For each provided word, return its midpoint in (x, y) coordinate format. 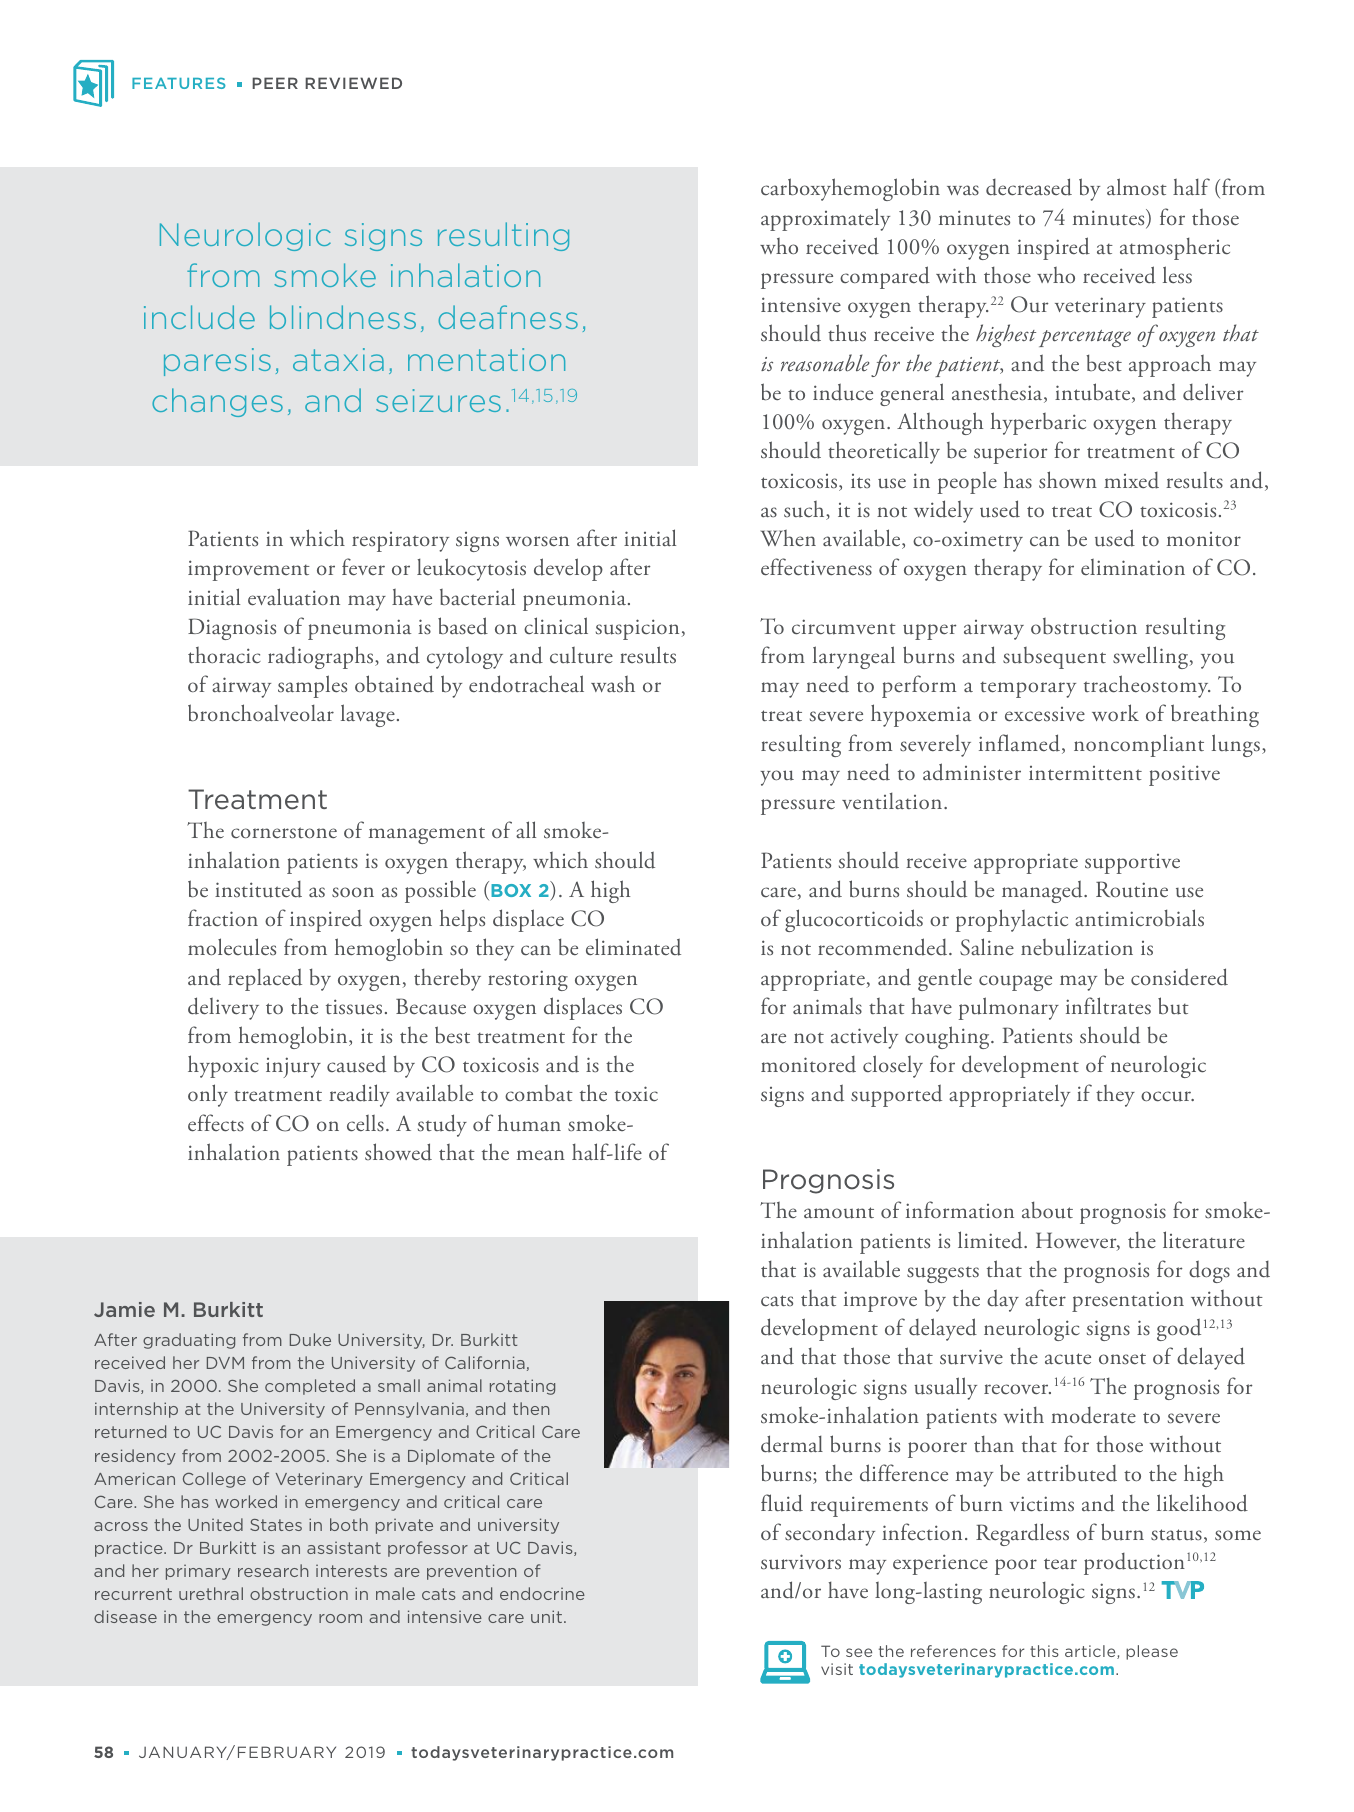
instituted (258, 889)
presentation (1128, 1301)
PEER (275, 83)
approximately (825, 219)
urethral (211, 1593)
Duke (310, 1339)
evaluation (294, 597)
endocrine (542, 1593)
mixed (1131, 480)
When (788, 538)
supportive (1132, 864)
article (1091, 1652)
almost (1137, 187)
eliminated (633, 947)
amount (839, 1213)
